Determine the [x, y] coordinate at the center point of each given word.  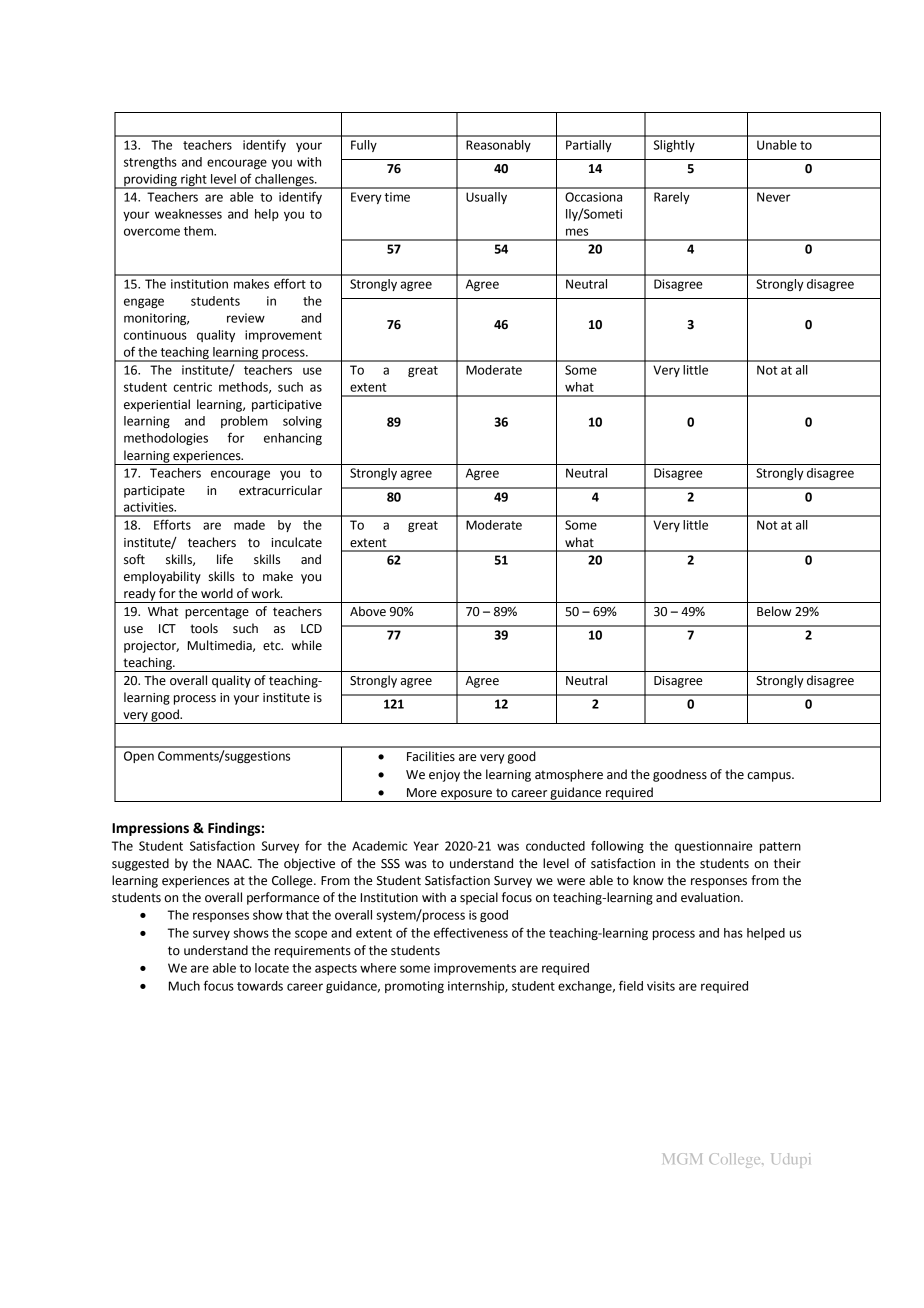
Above [368, 611]
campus [770, 777]
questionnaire [714, 847]
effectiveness [471, 932]
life [225, 559]
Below [774, 611]
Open [139, 757]
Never [773, 197]
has [733, 933]
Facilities [431, 756]
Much [184, 986]
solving [302, 422]
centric [192, 387]
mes [577, 232]
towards [260, 986]
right [194, 181]
